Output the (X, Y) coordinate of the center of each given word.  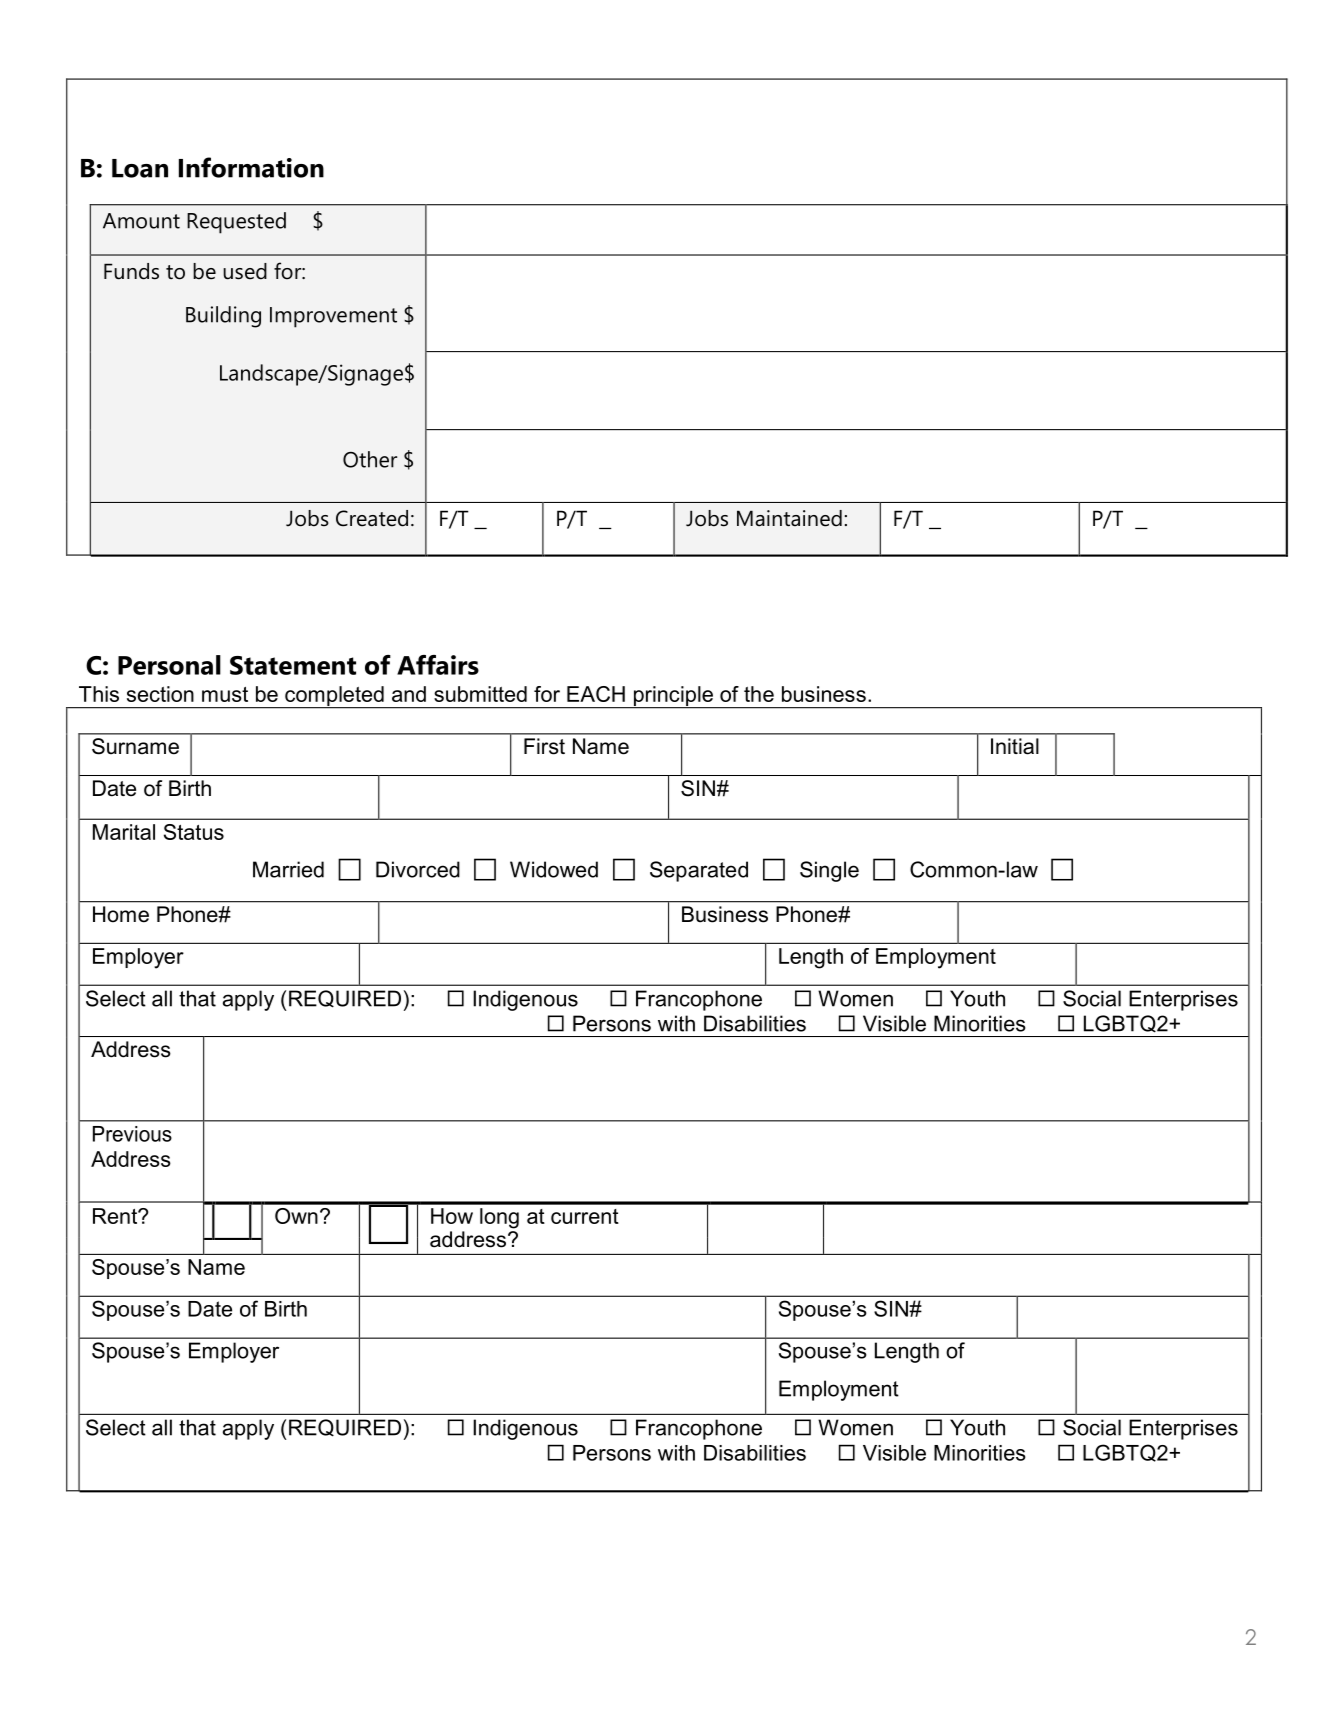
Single (829, 871)
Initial (1015, 746)
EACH (596, 694)
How (452, 1216)
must (225, 694)
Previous (132, 1134)
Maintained (789, 518)
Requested (236, 223)
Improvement (333, 317)
